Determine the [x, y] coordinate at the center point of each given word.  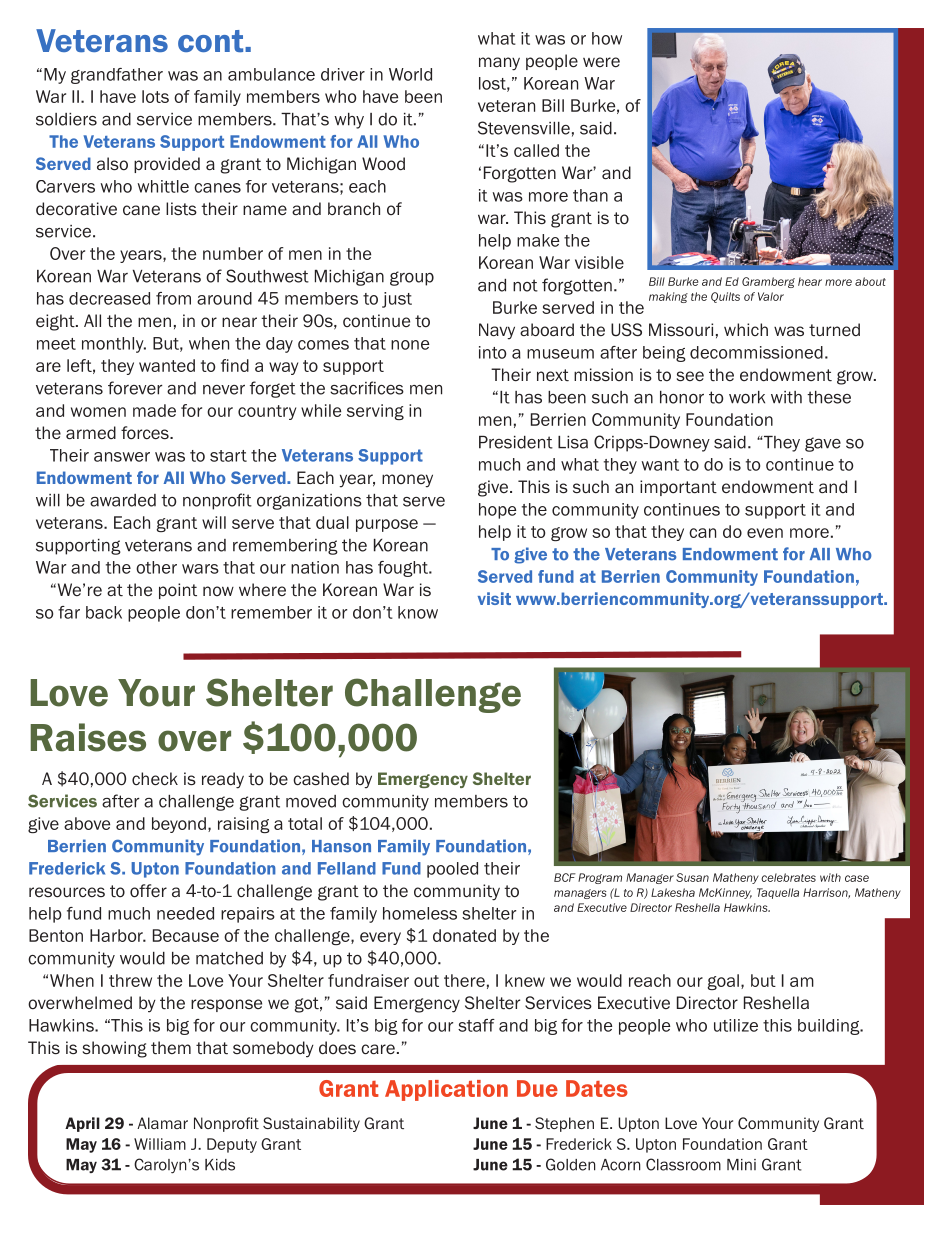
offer [148, 891]
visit [494, 598]
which [746, 329]
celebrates [788, 877]
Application [446, 1090]
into [492, 352]
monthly [114, 345]
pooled [452, 870]
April [82, 1124]
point [178, 591]
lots [155, 96]
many [499, 64]
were [601, 62]
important [678, 488]
